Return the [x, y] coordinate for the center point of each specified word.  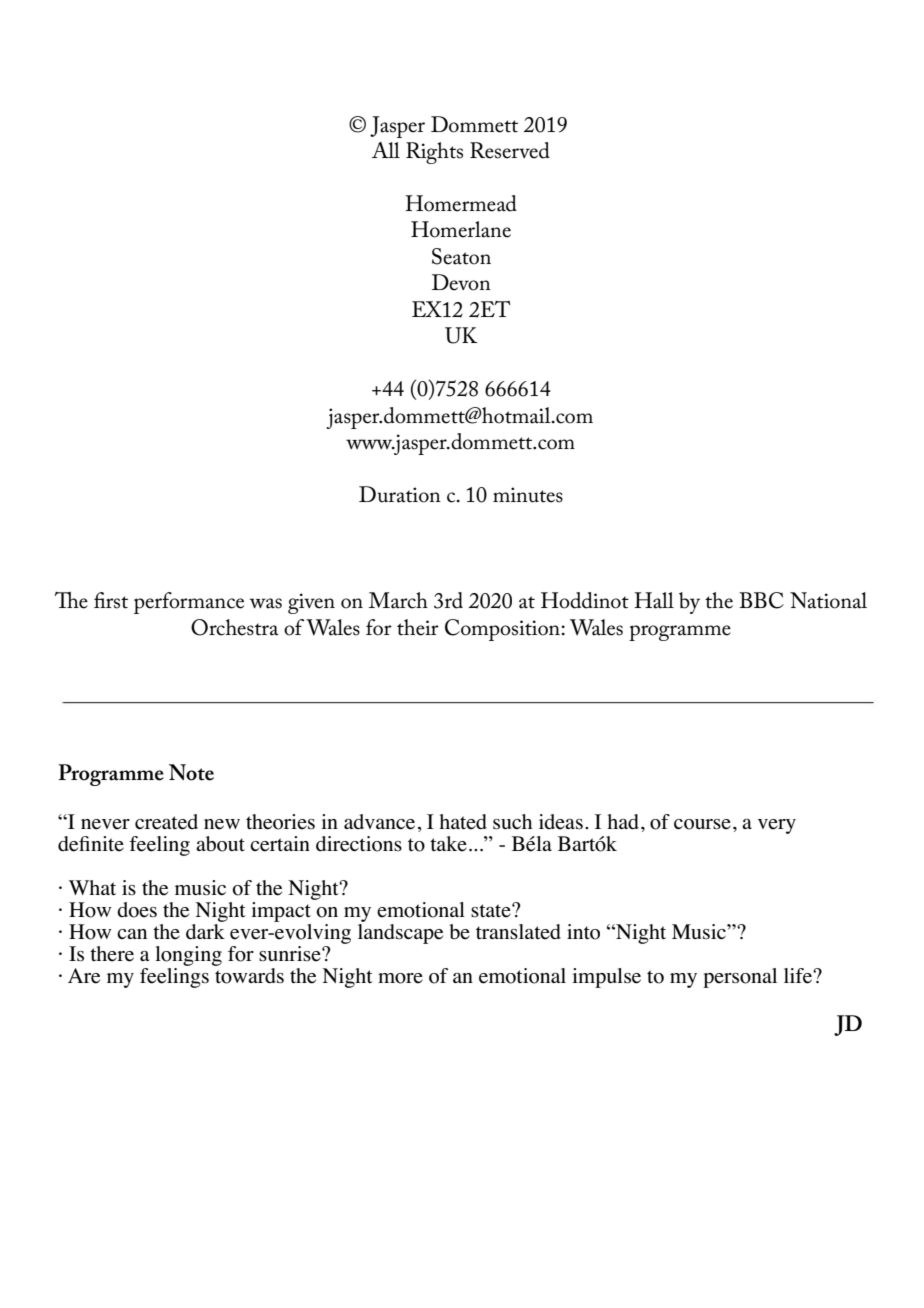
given [311, 603]
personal [740, 978]
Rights [434, 153]
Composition [503, 630]
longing [188, 956]
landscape [400, 932]
